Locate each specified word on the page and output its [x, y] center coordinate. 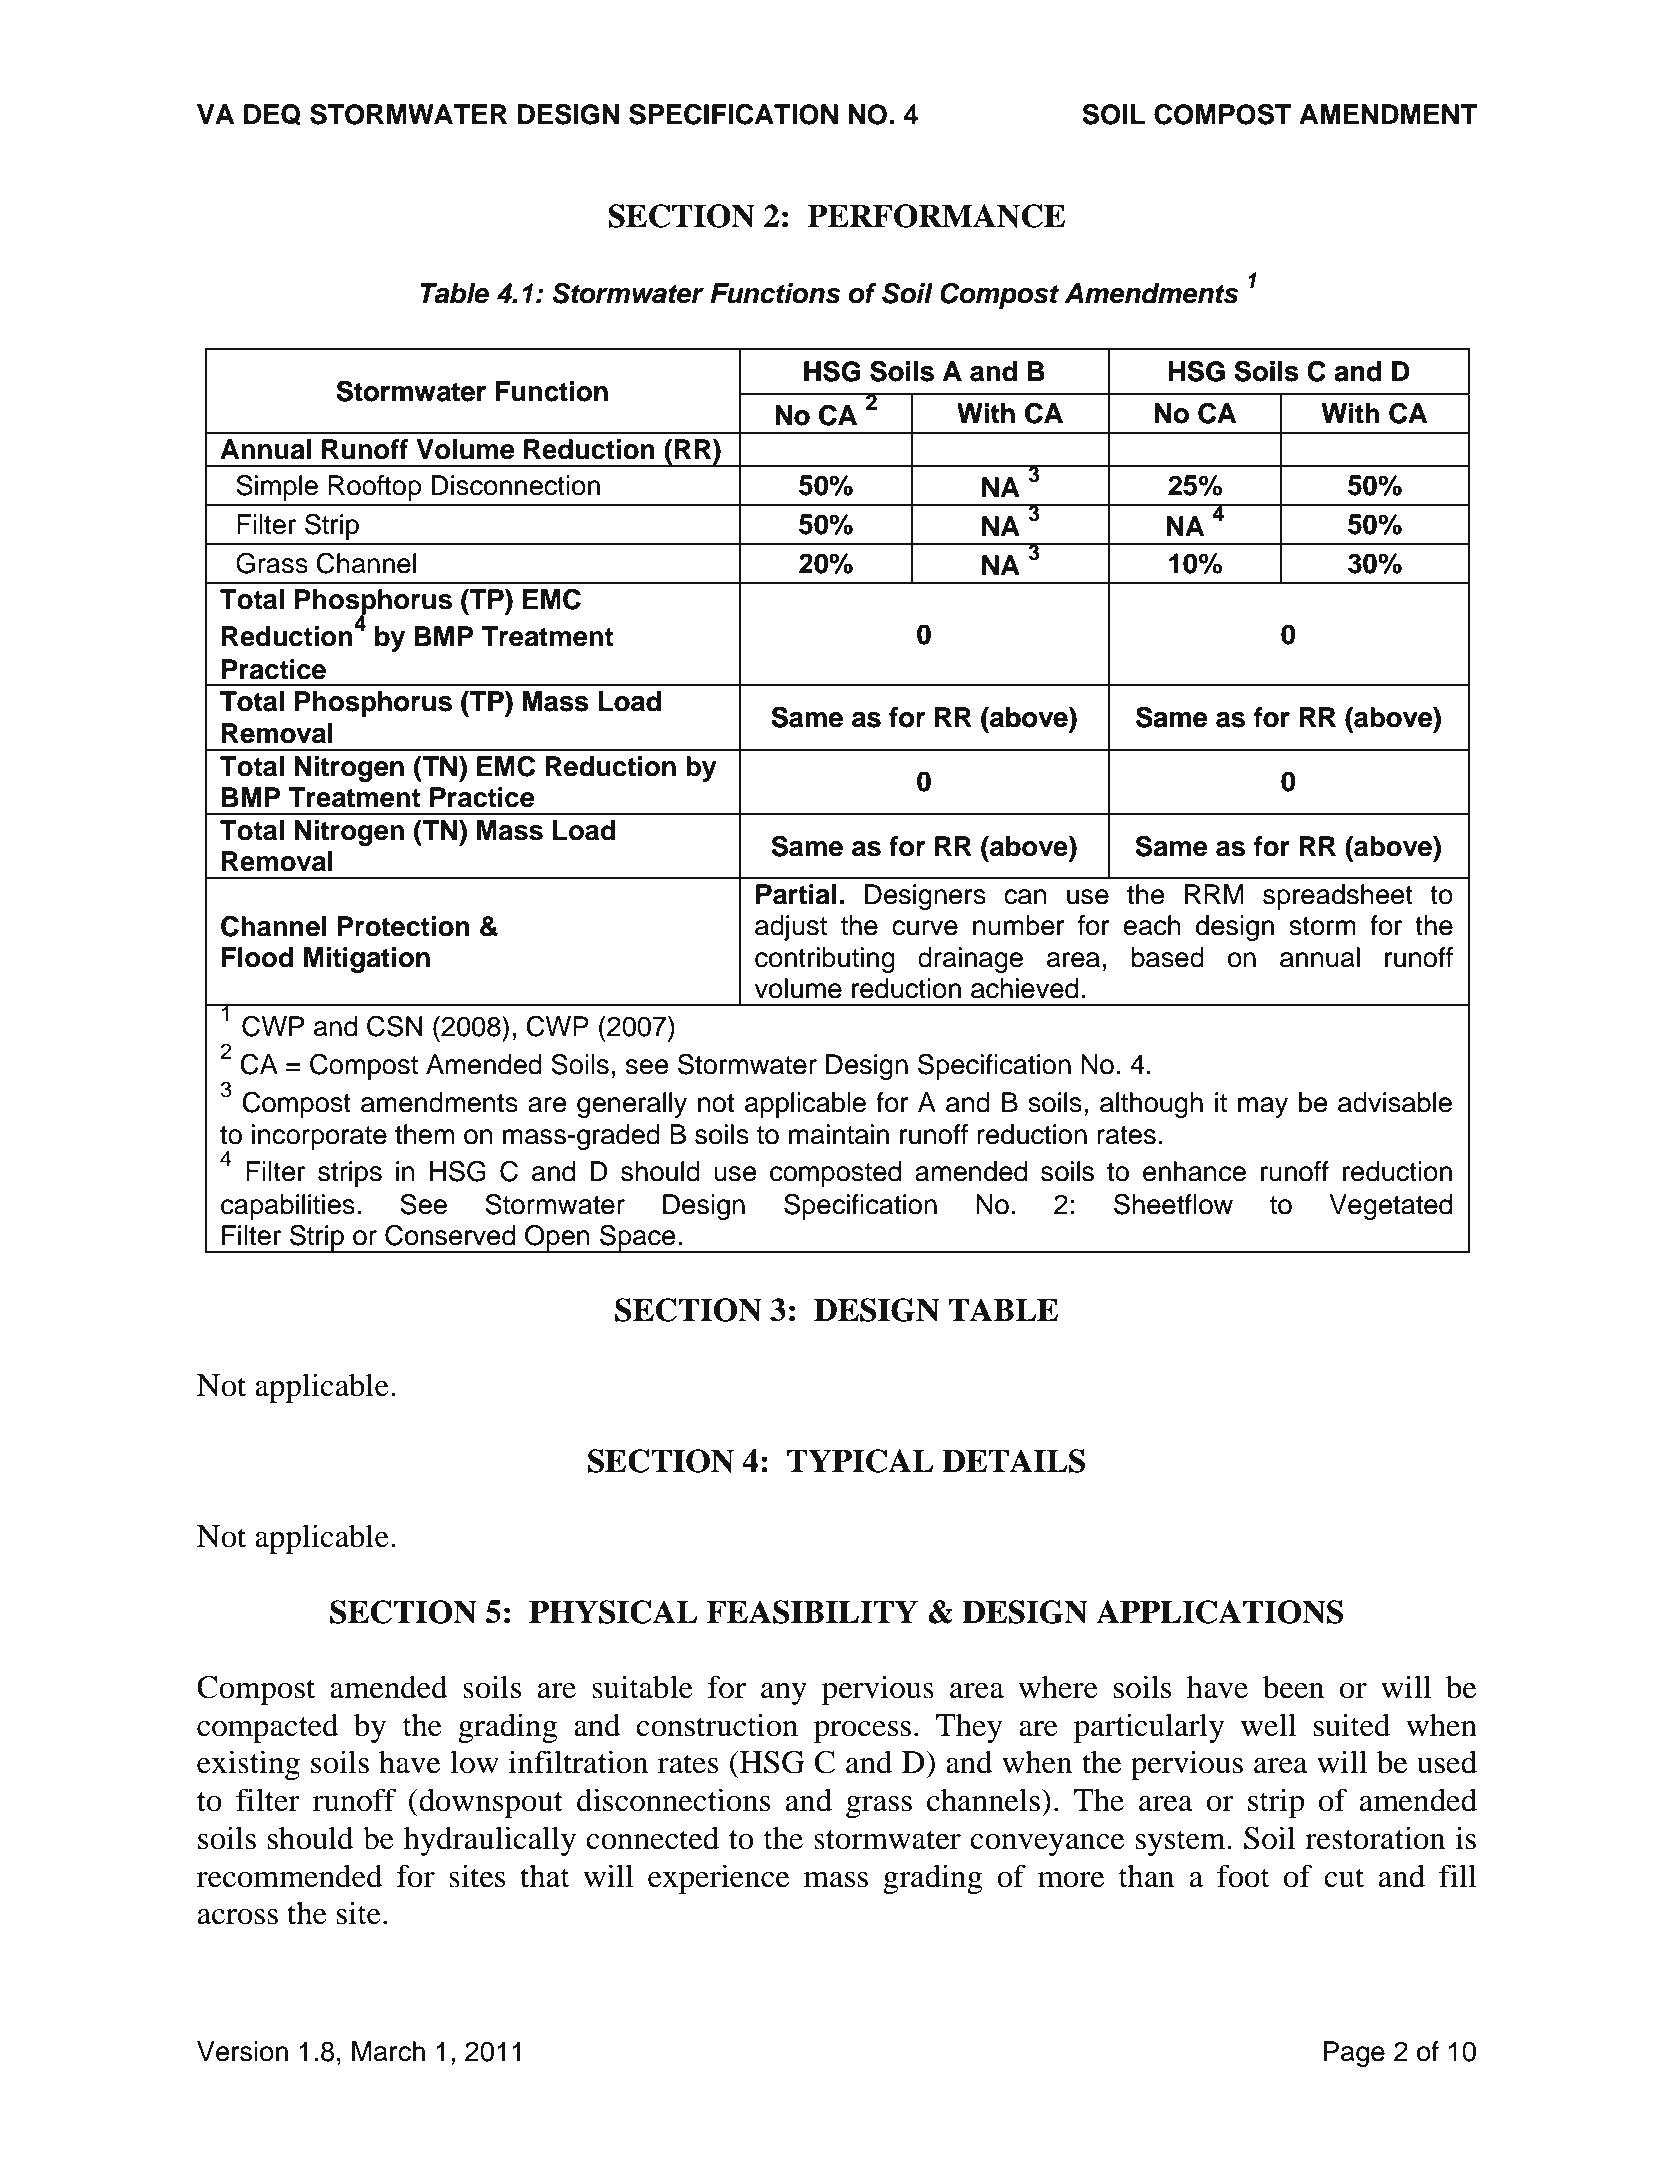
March [388, 2051]
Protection [403, 926]
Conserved [450, 1235]
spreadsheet [1338, 897]
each [1152, 925]
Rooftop [375, 488]
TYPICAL [860, 1461]
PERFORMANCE [936, 216]
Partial [796, 894]
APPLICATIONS [1219, 1612]
